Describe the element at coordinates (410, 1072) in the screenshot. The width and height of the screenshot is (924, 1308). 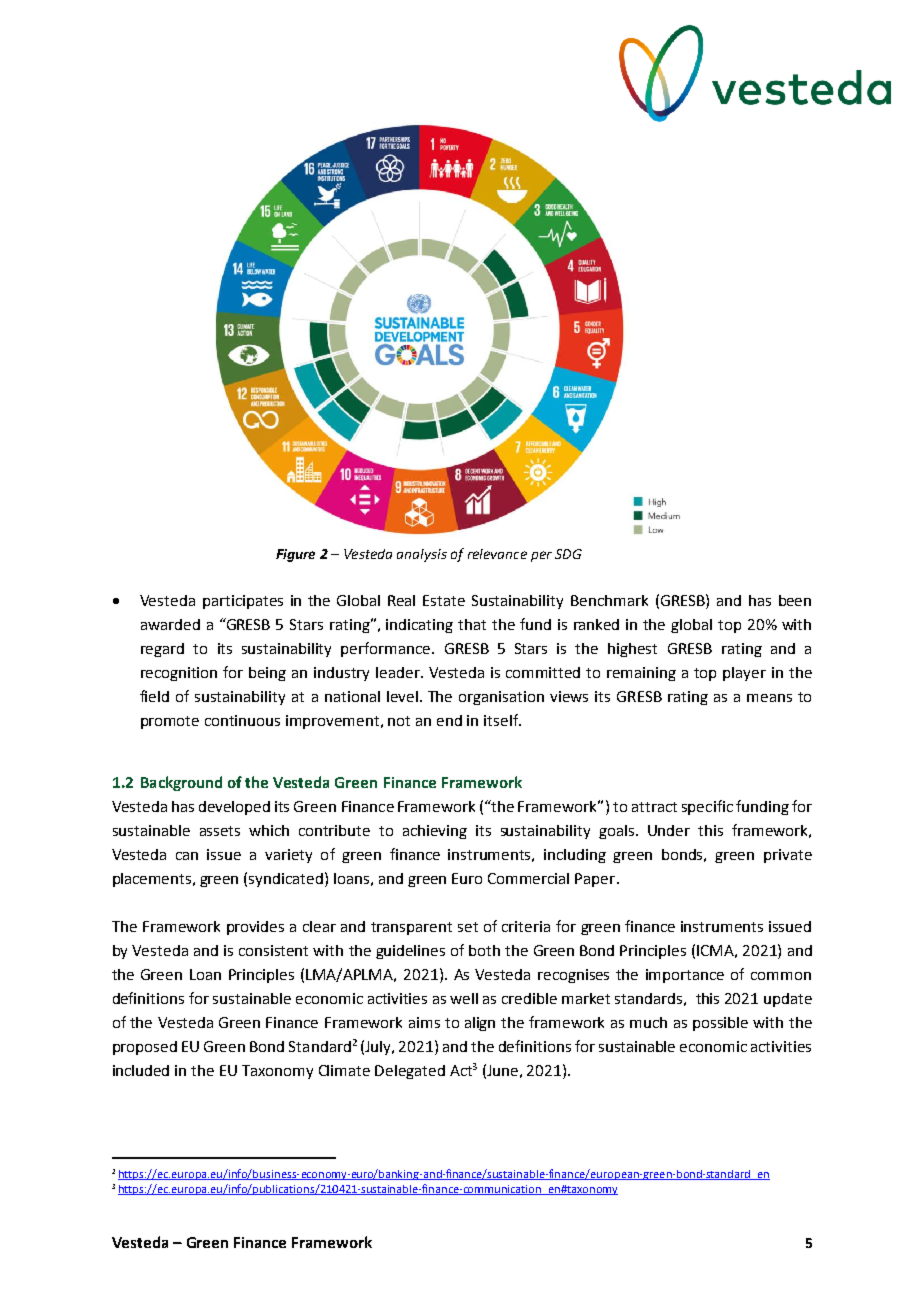
I see `Delegated` at that location.
